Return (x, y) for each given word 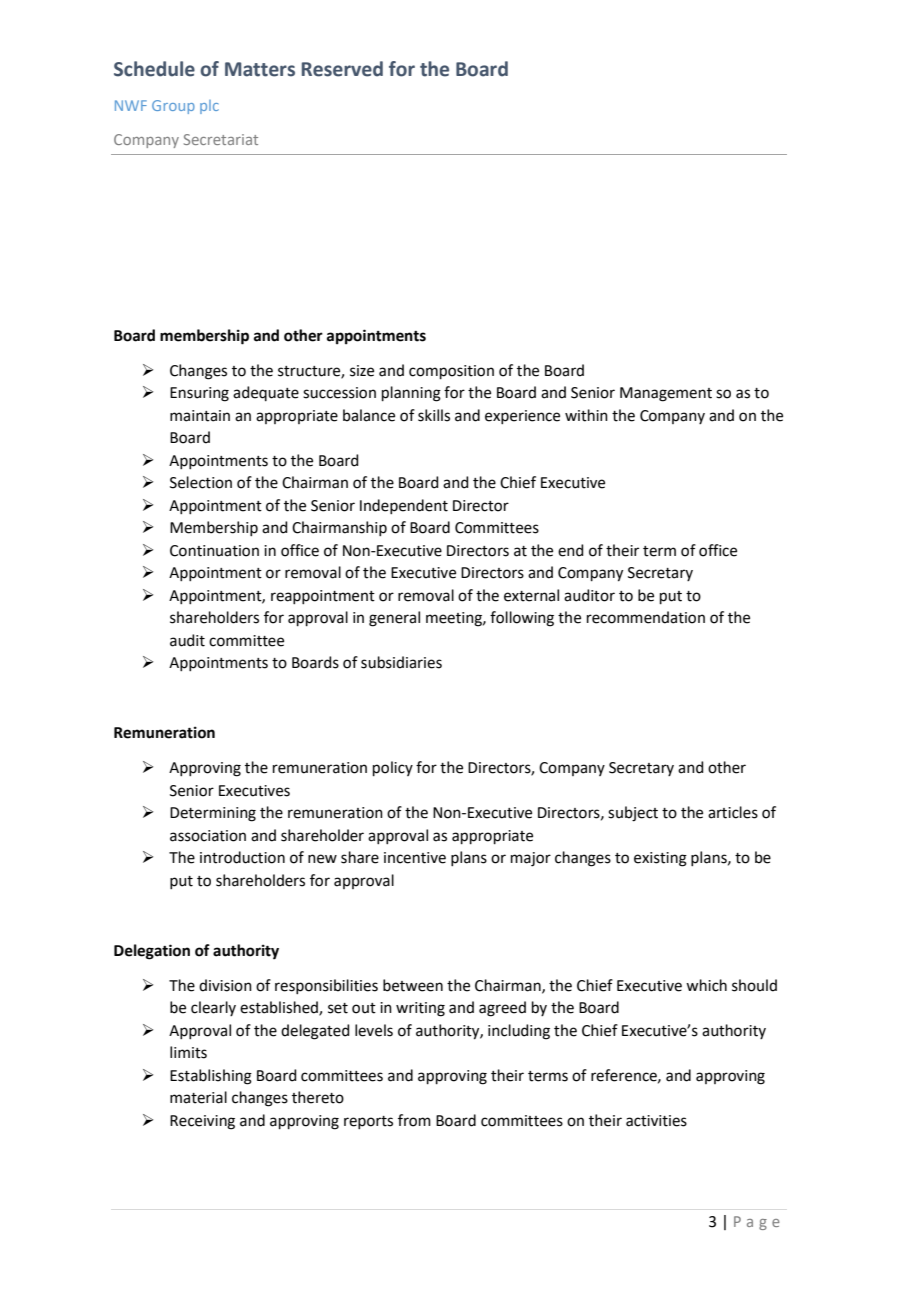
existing (660, 859)
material (198, 1097)
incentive (415, 858)
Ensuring (199, 394)
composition (451, 372)
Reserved (342, 69)
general (394, 619)
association (208, 836)
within (586, 415)
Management (666, 394)
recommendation (646, 617)
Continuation (214, 551)
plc (209, 107)
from (414, 1120)
